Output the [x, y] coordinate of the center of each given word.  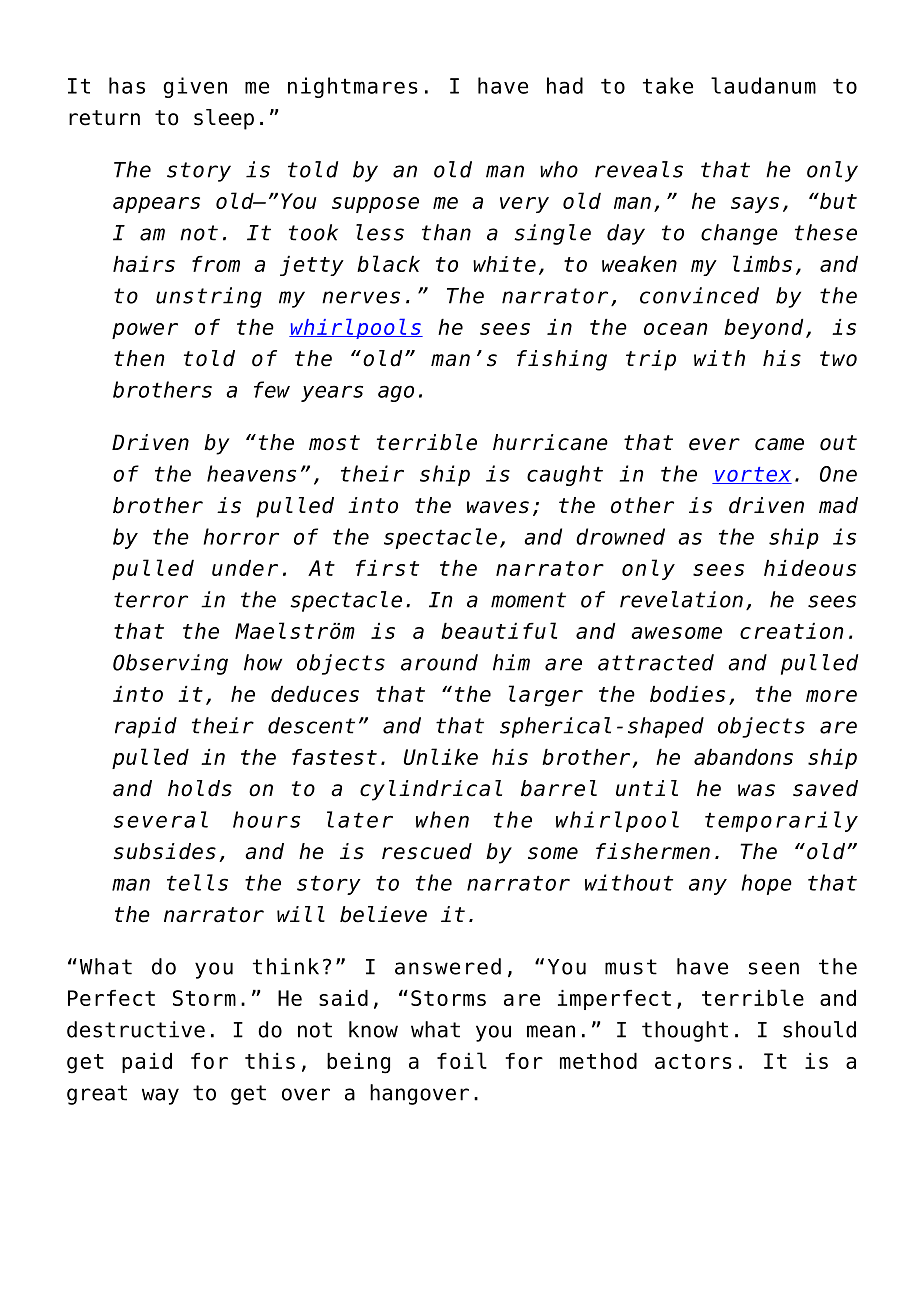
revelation [681, 599]
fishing [562, 360]
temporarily [781, 821]
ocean [675, 329]
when [442, 819]
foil [462, 1060]
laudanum [763, 85]
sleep [224, 119]
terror [151, 600]
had [565, 85]
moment [528, 600]
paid [147, 1063]
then [139, 358]
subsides [165, 851]
